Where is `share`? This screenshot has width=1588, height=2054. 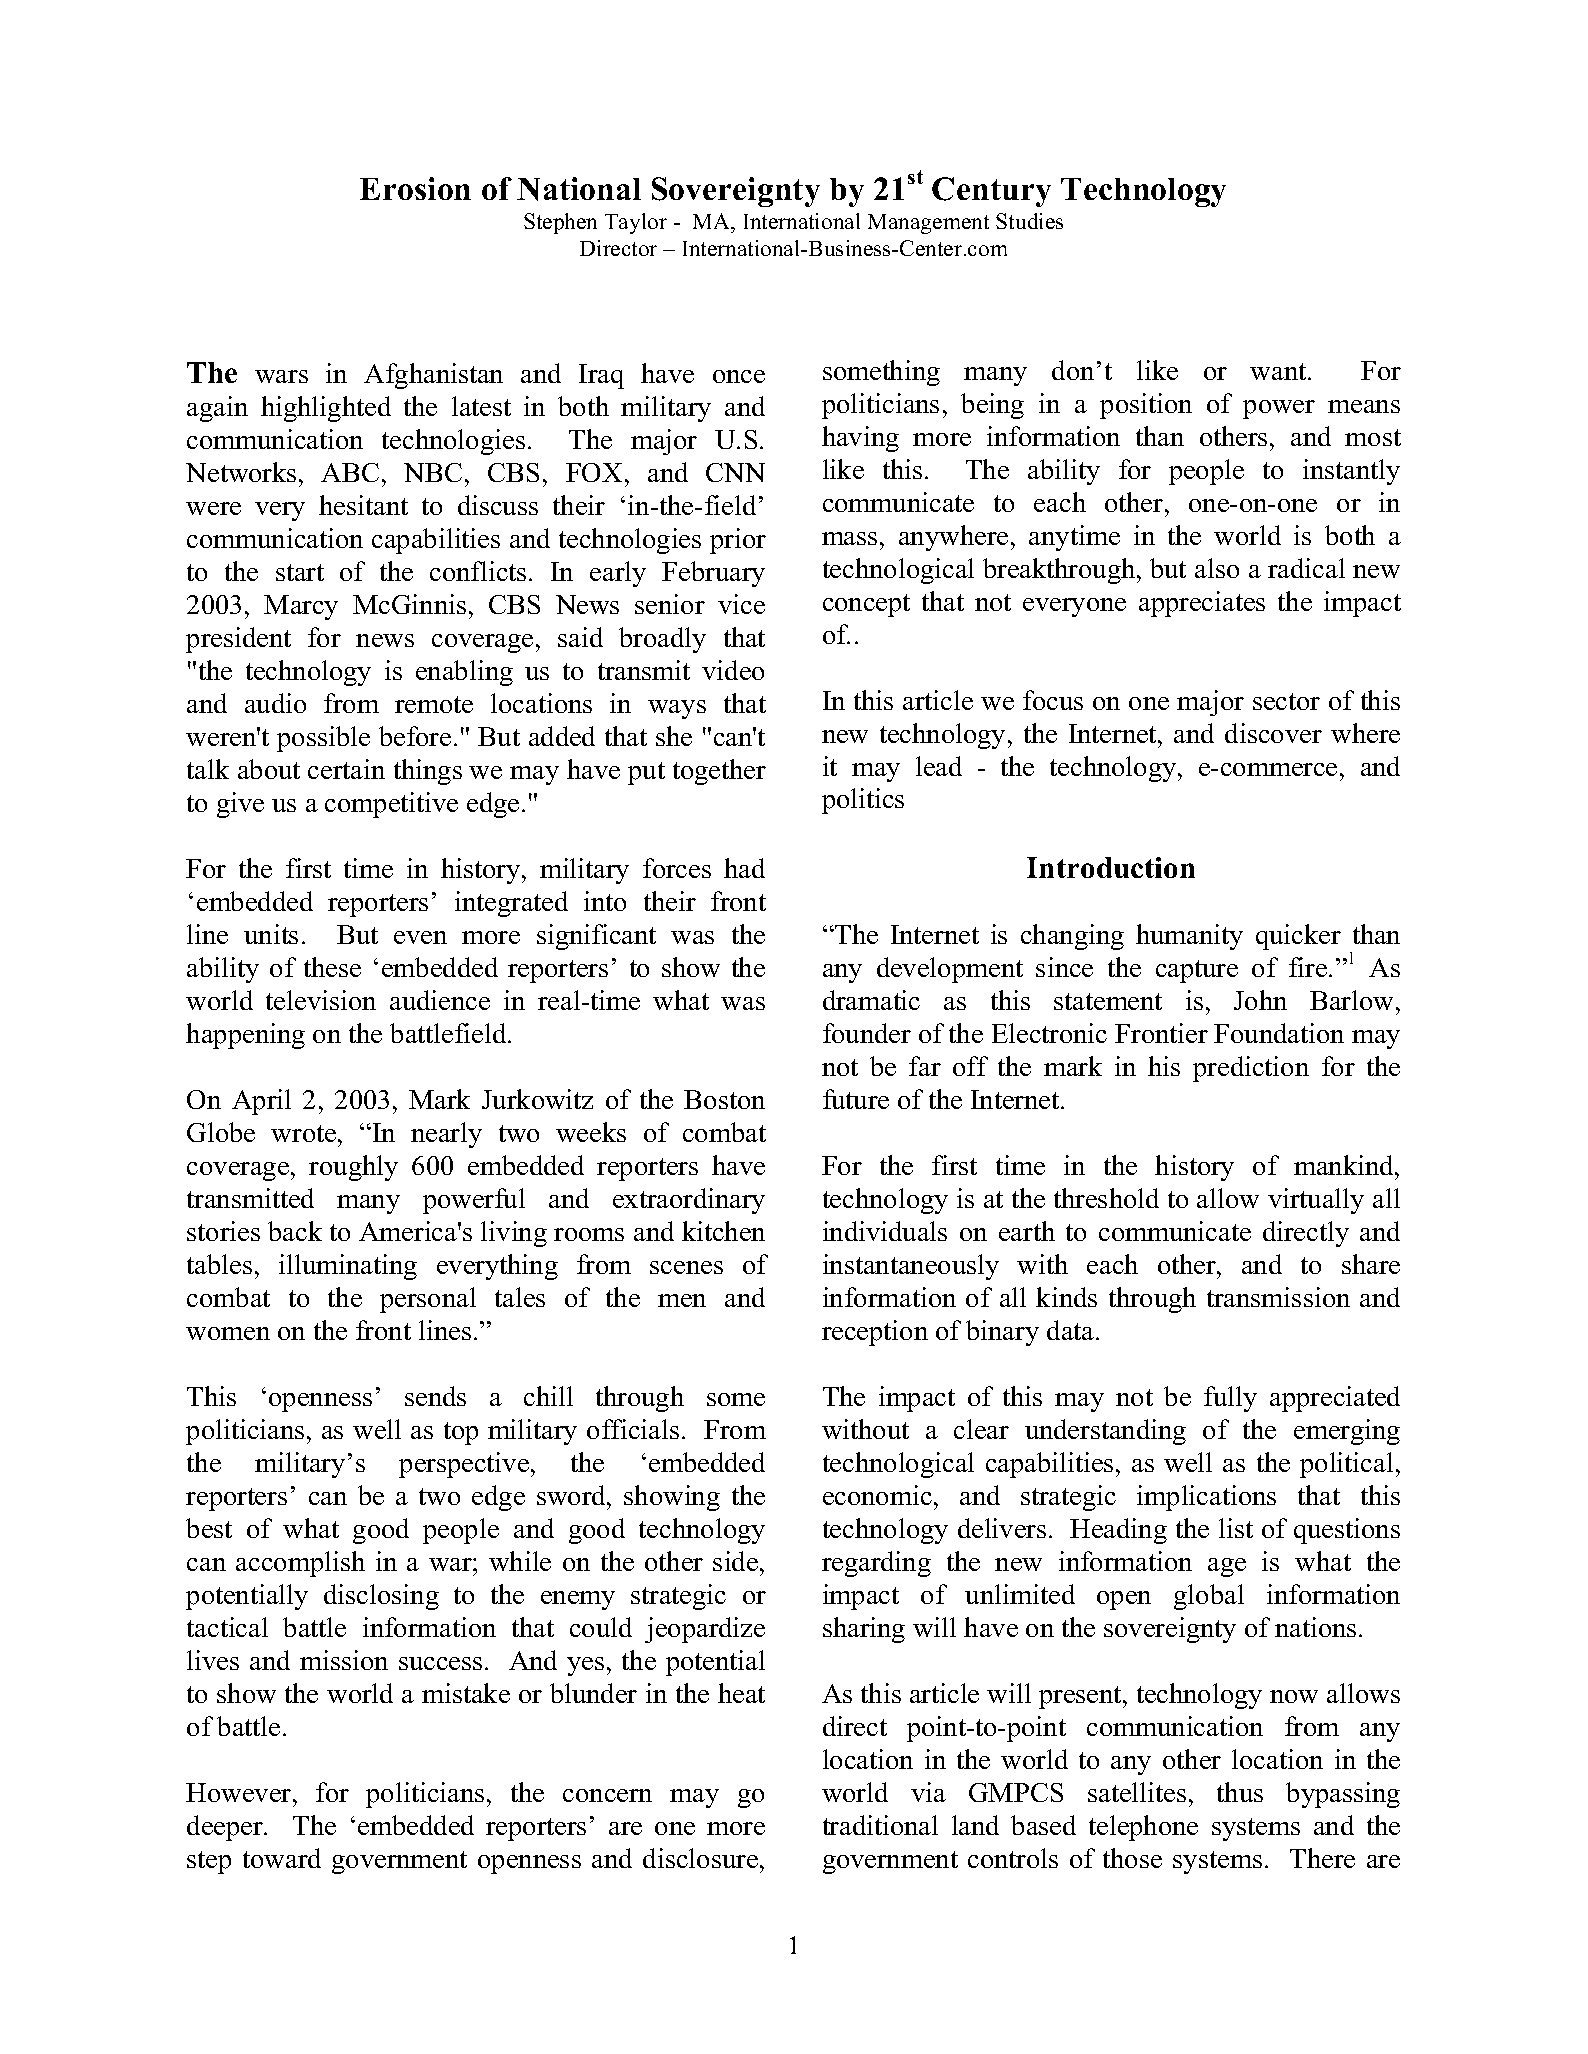
share is located at coordinates (1371, 1264).
